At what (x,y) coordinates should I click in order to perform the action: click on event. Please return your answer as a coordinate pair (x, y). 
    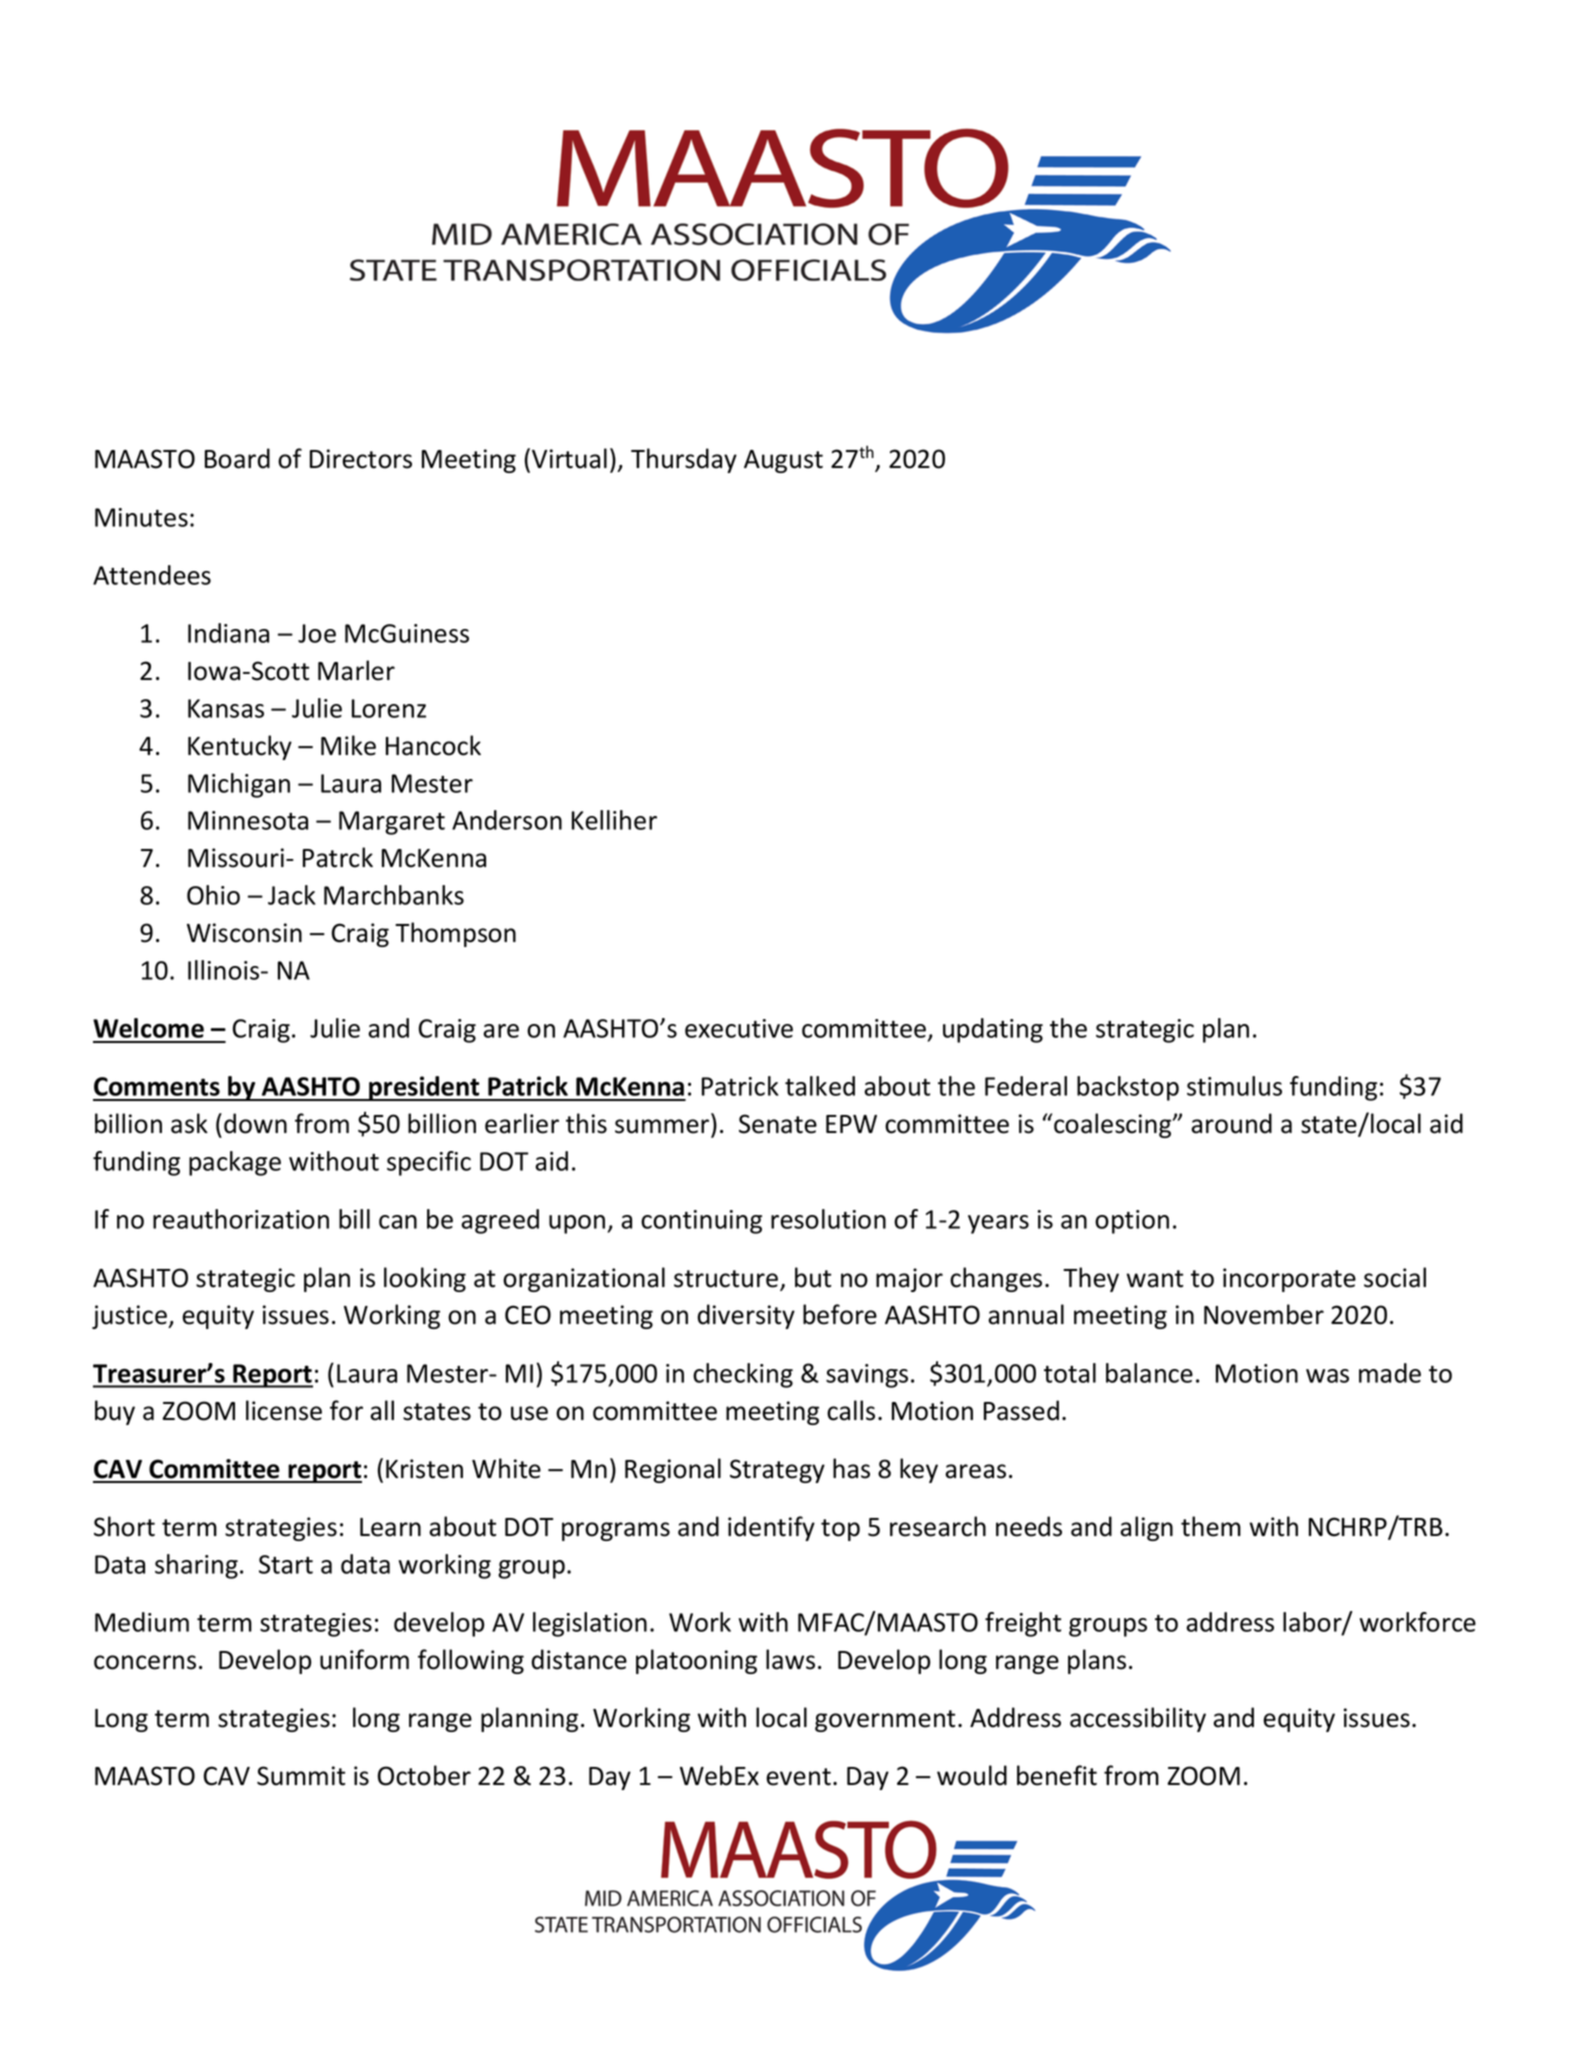
    Looking at the image, I should click on (798, 1777).
